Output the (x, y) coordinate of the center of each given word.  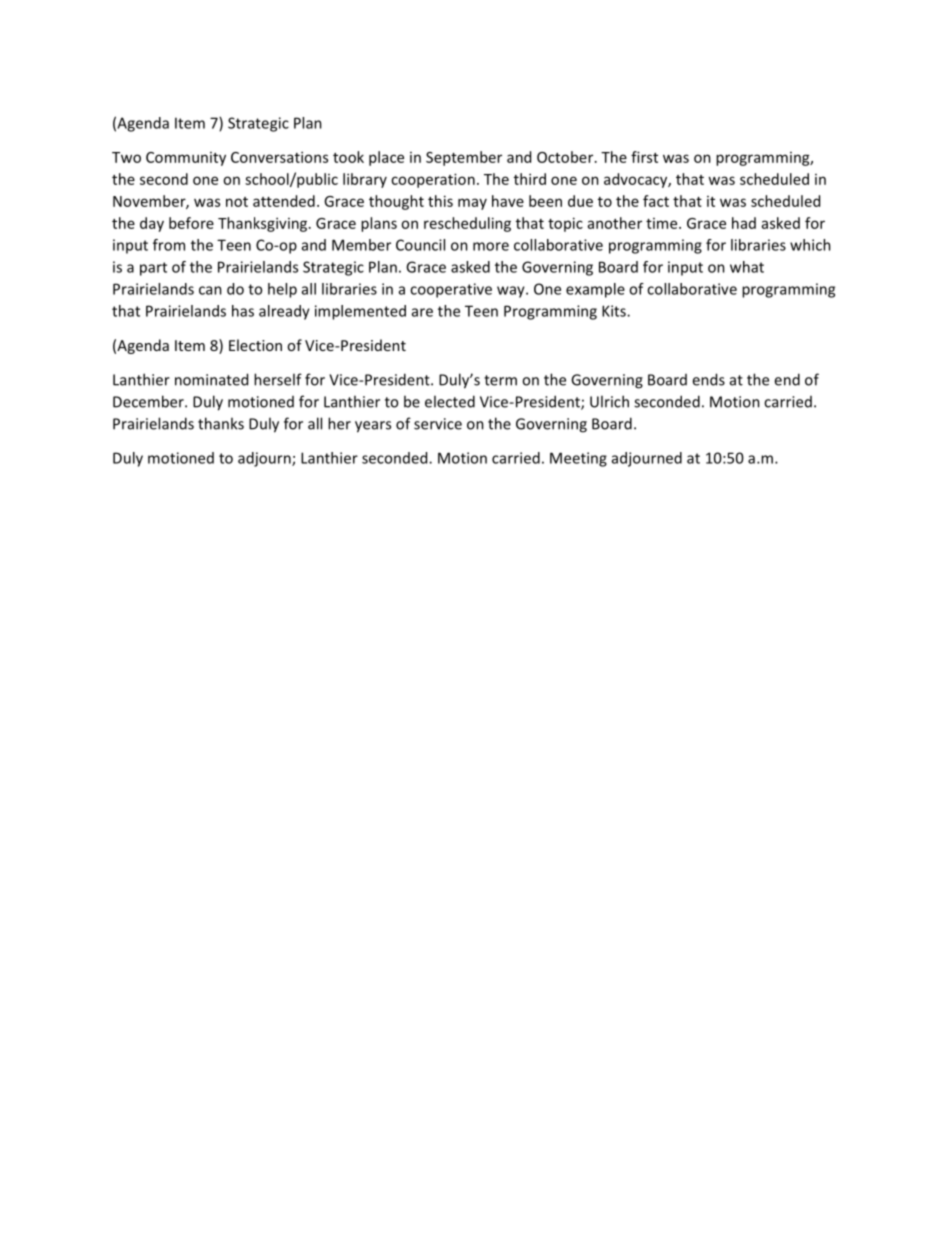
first (644, 157)
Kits (615, 311)
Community (186, 159)
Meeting (578, 459)
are (422, 312)
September (464, 158)
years (373, 427)
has (243, 311)
